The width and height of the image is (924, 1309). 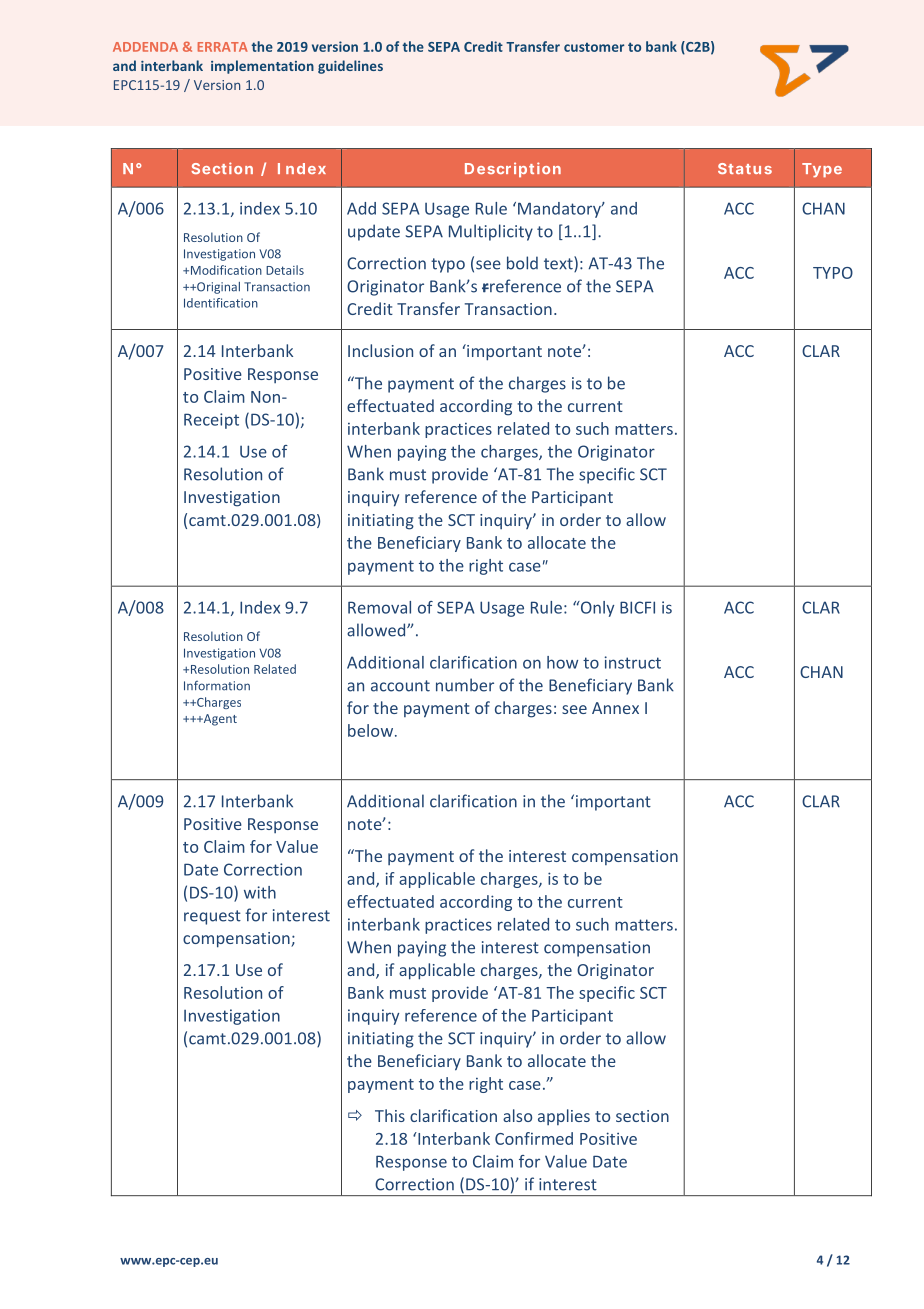 What do you see at coordinates (522, 263) in the image?
I see `bold` at bounding box center [522, 263].
